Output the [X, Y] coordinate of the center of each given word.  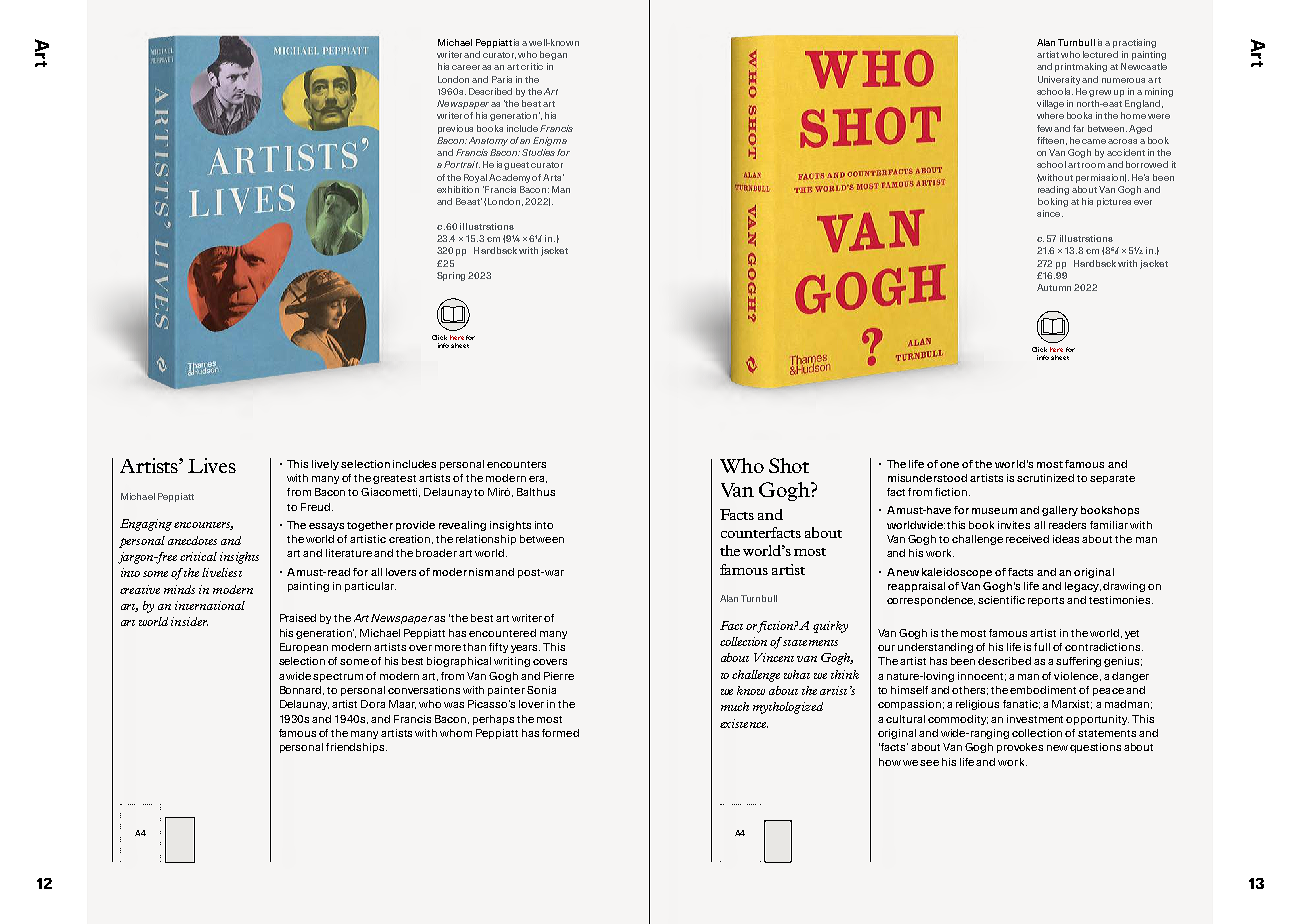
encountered [502, 633]
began [553, 55]
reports [1046, 601]
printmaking [1081, 67]
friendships [356, 748]
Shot [789, 465]
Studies [540, 152]
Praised [298, 618]
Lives [212, 465]
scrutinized [1045, 478]
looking [1053, 202]
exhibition [458, 189]
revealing [462, 526]
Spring [451, 276]
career [466, 67]
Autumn [1054, 287]
